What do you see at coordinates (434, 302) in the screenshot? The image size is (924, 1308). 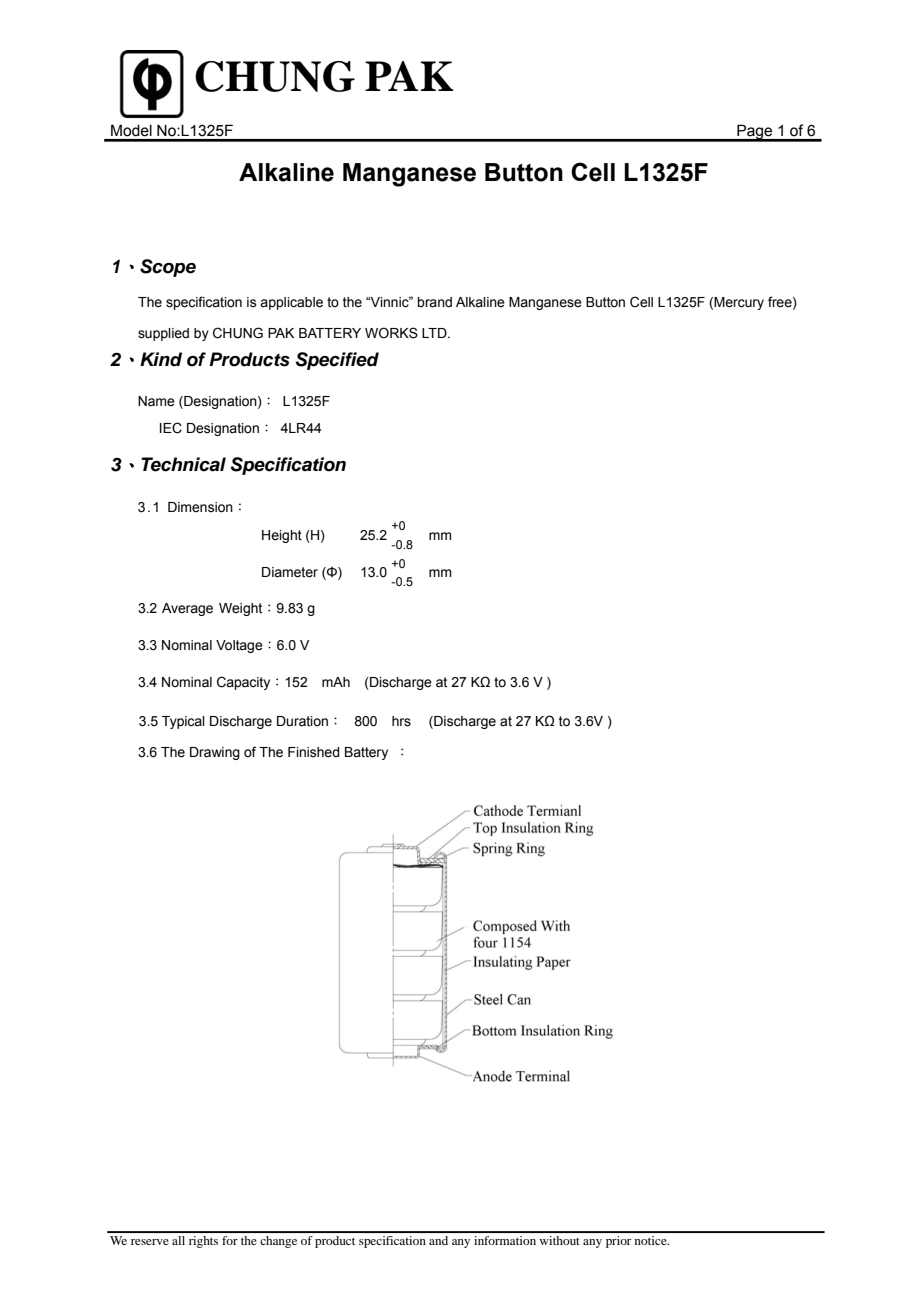 I see `brand` at bounding box center [434, 302].
